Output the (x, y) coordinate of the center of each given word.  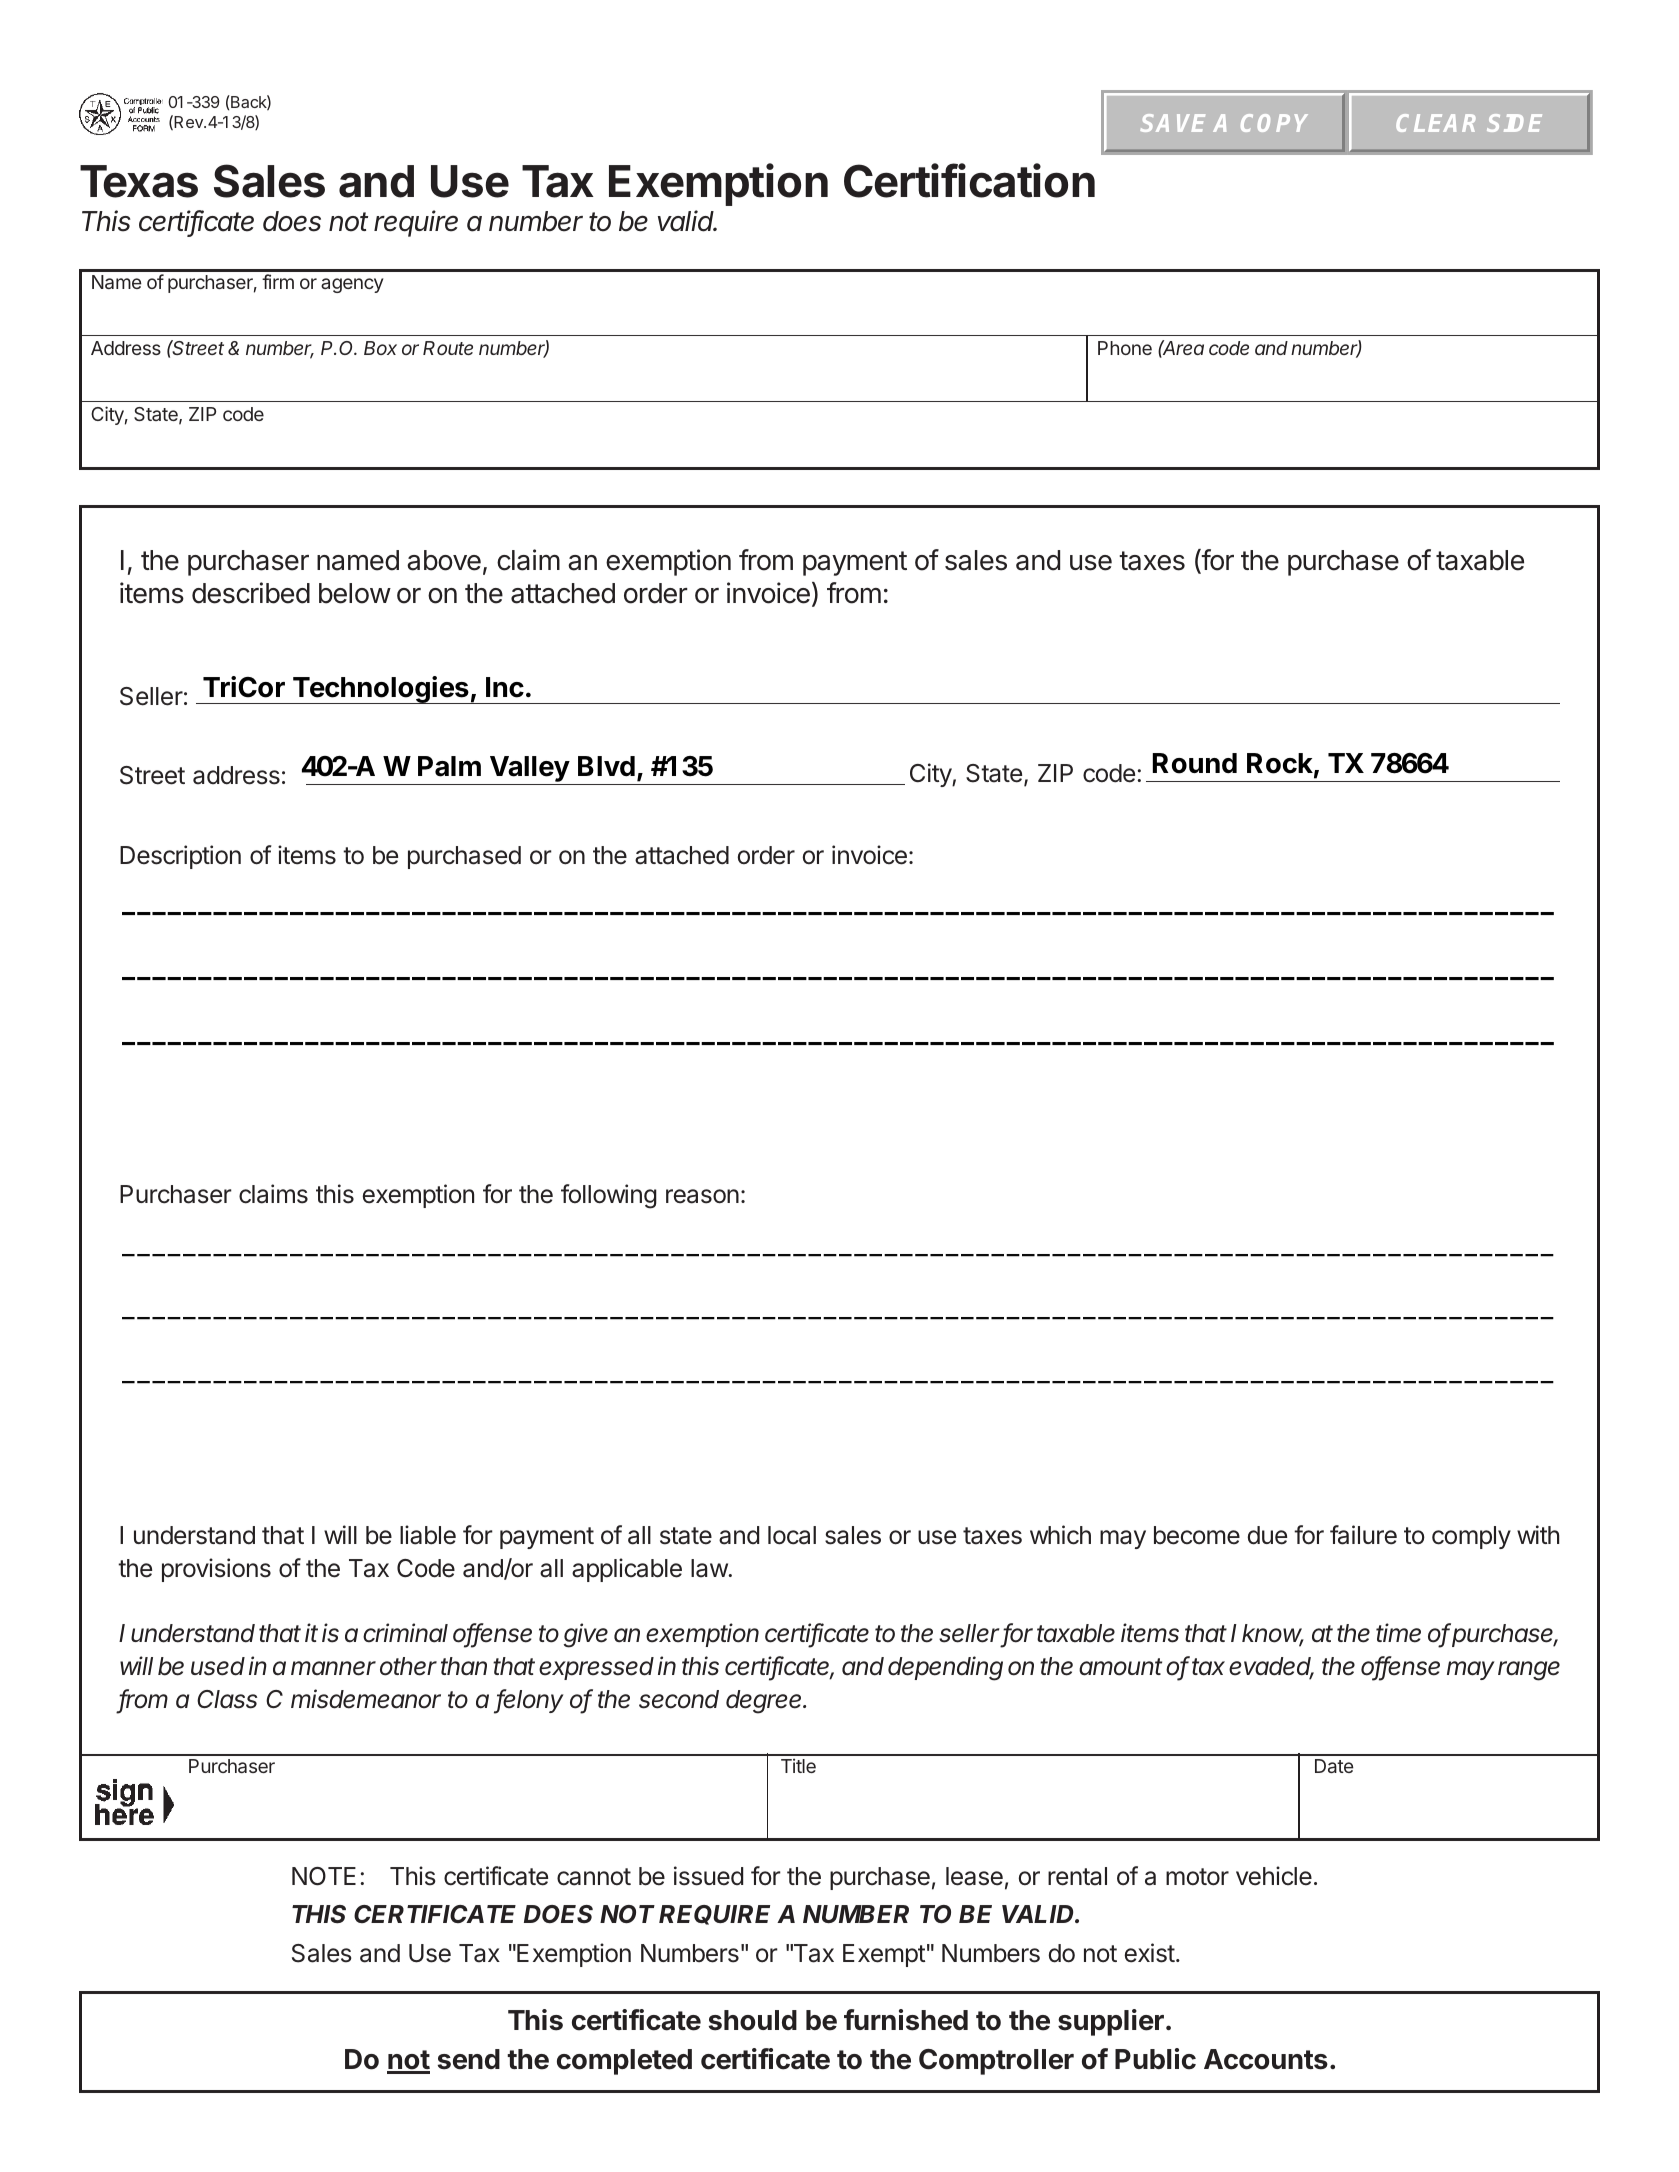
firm (278, 281)
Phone (1125, 348)
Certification (969, 180)
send (469, 2059)
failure (1363, 1535)
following (609, 1196)
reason (702, 1196)
